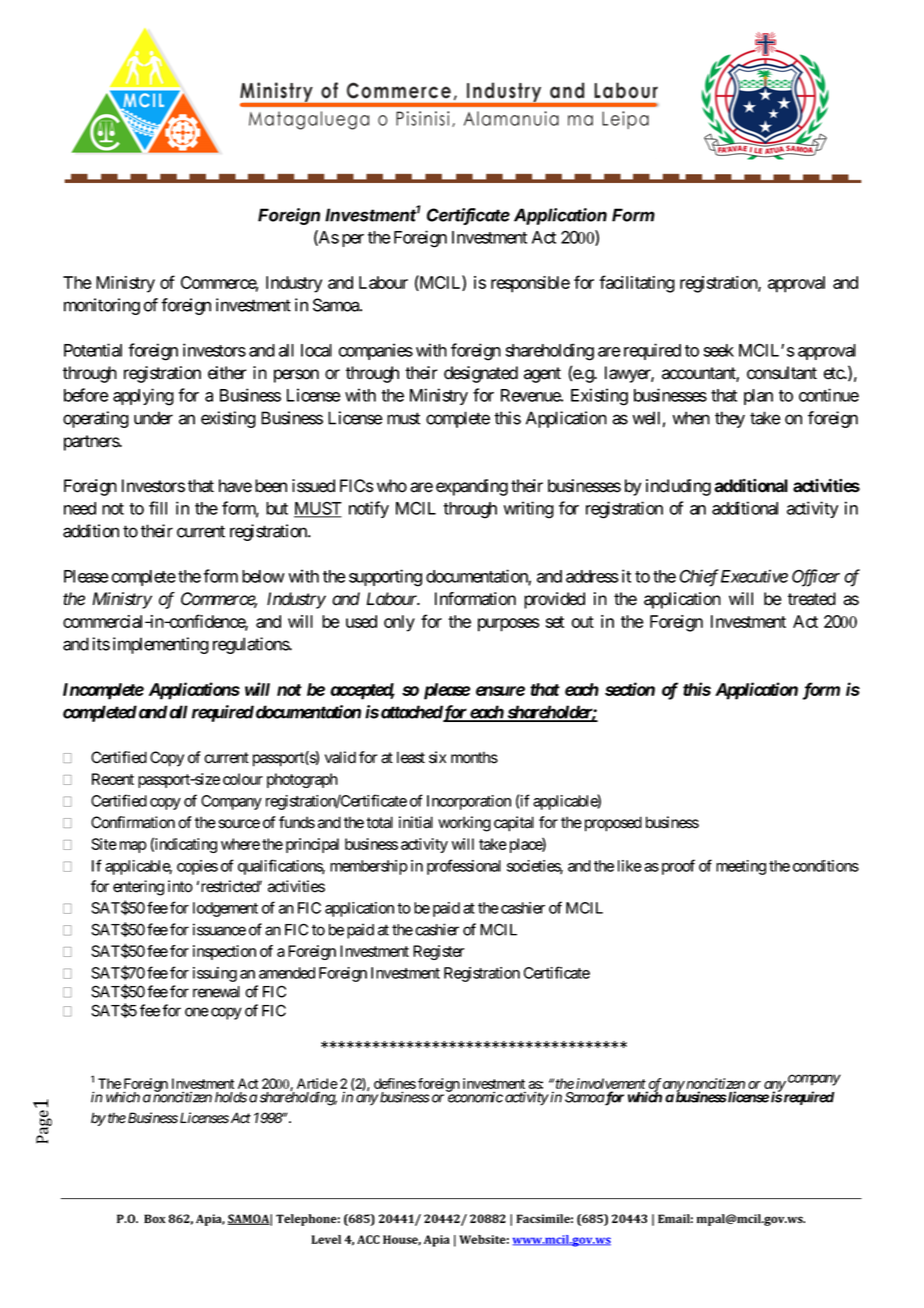 Image resolution: width=924 pixels, height=1308 pixels. Describe the element at coordinates (630, 689) in the image. I see `section` at that location.
